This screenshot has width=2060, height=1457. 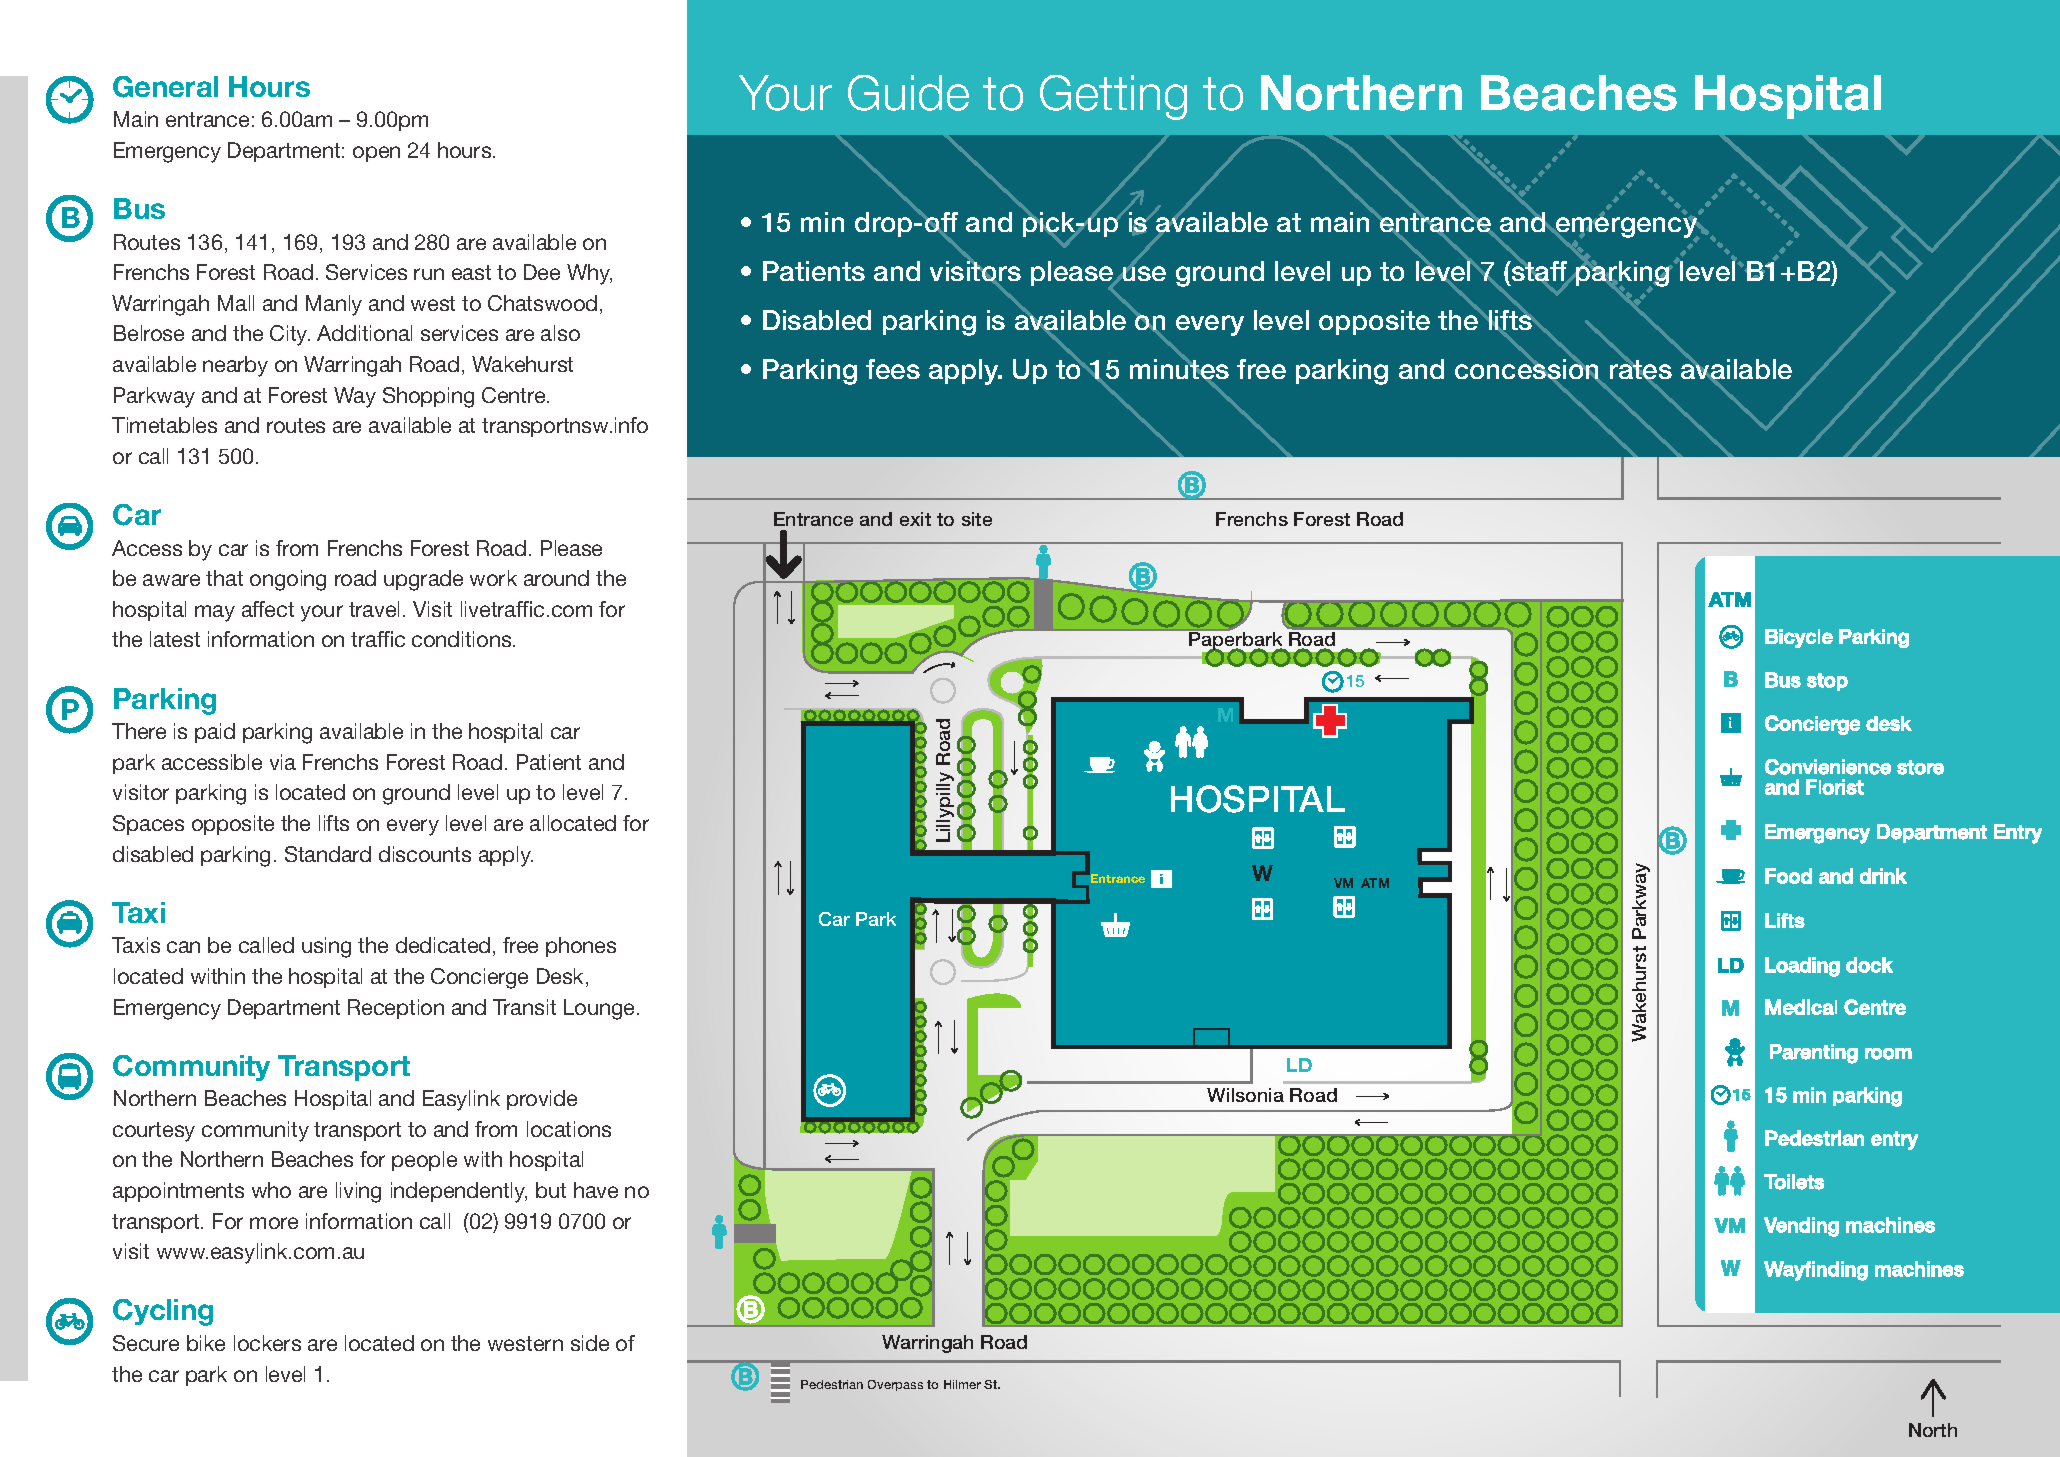 I want to click on via, so click(x=283, y=762).
